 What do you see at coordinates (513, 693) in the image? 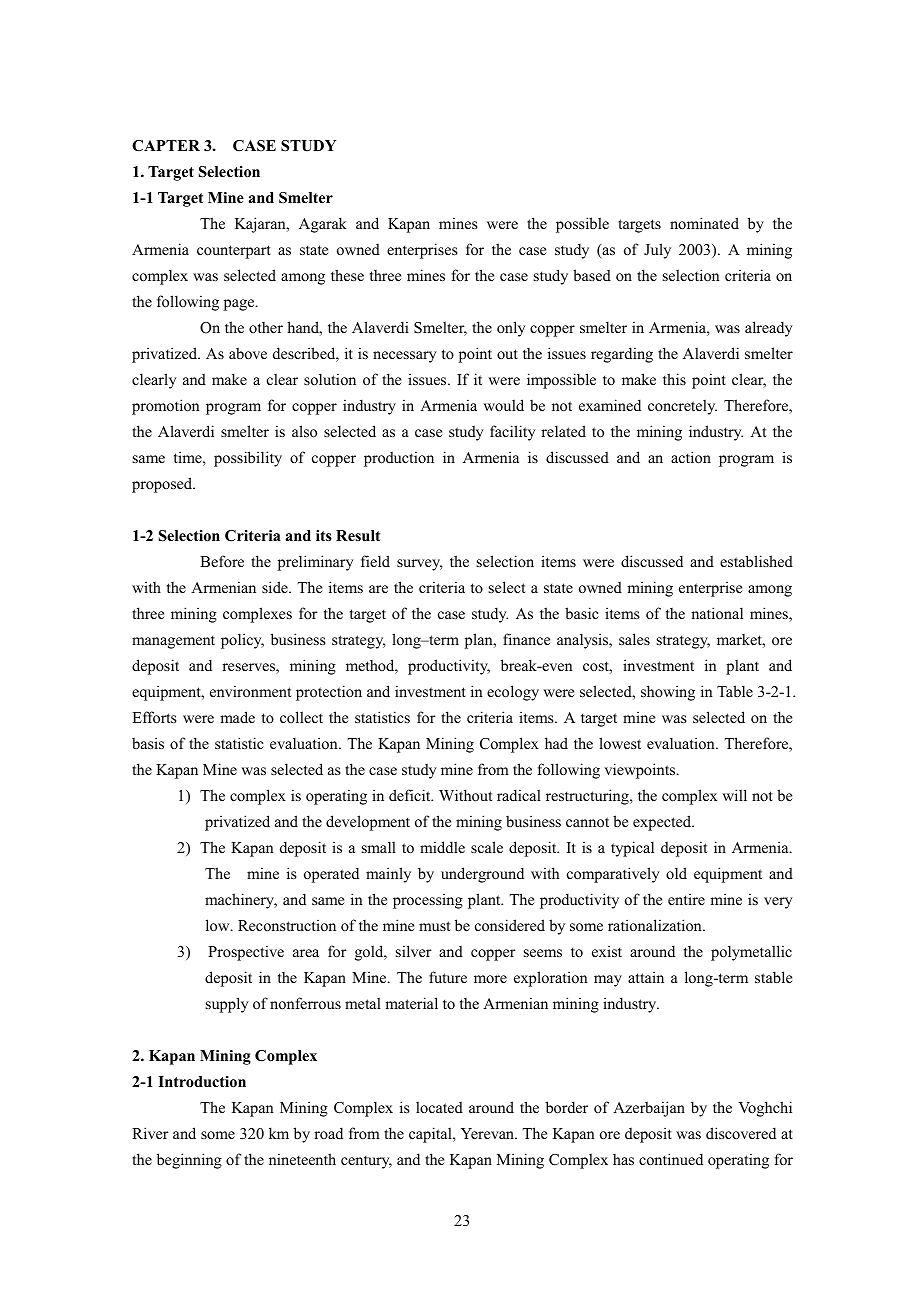
I see `ecology` at bounding box center [513, 693].
